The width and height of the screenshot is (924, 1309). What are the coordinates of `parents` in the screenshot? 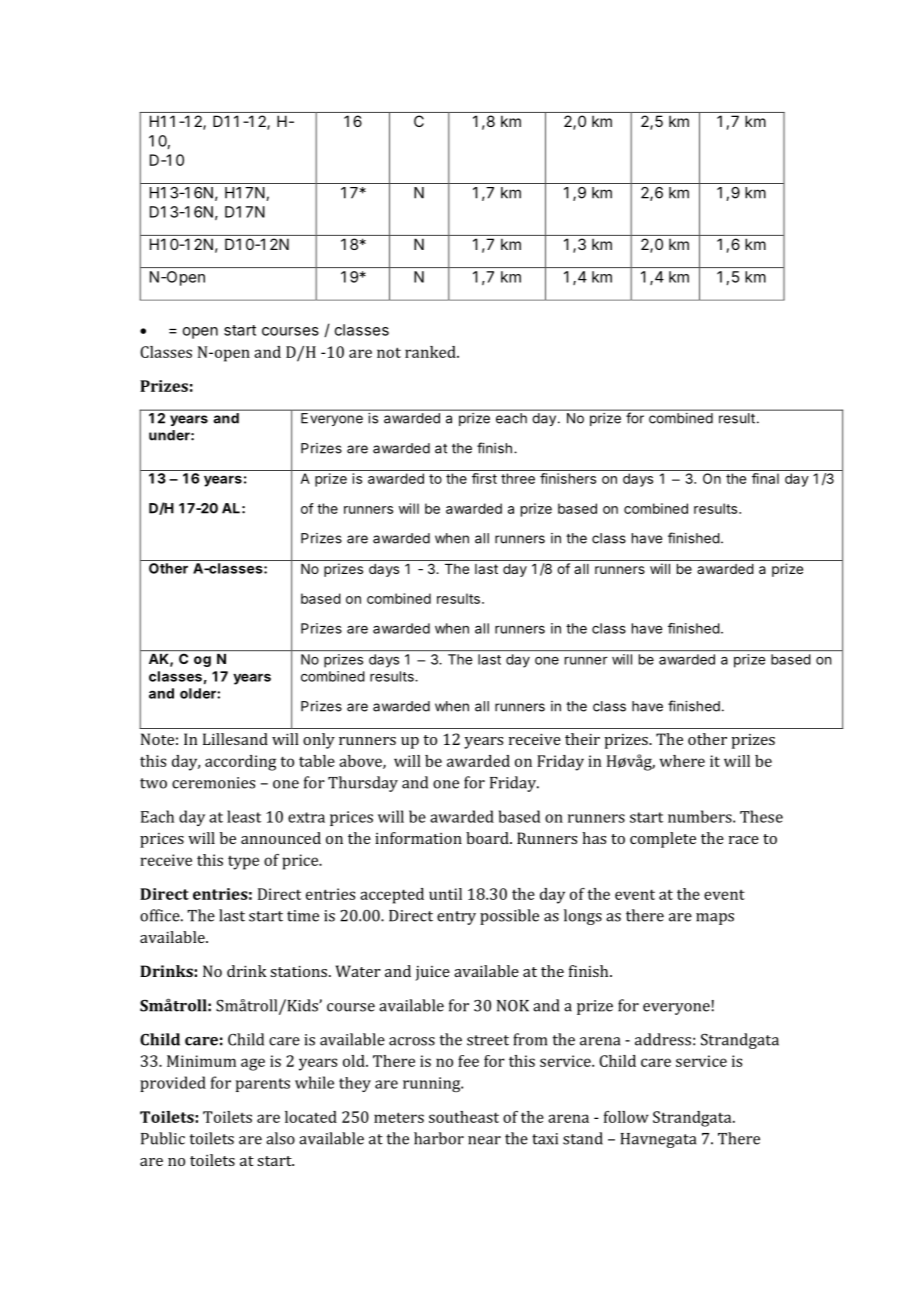 It's located at (263, 1085).
